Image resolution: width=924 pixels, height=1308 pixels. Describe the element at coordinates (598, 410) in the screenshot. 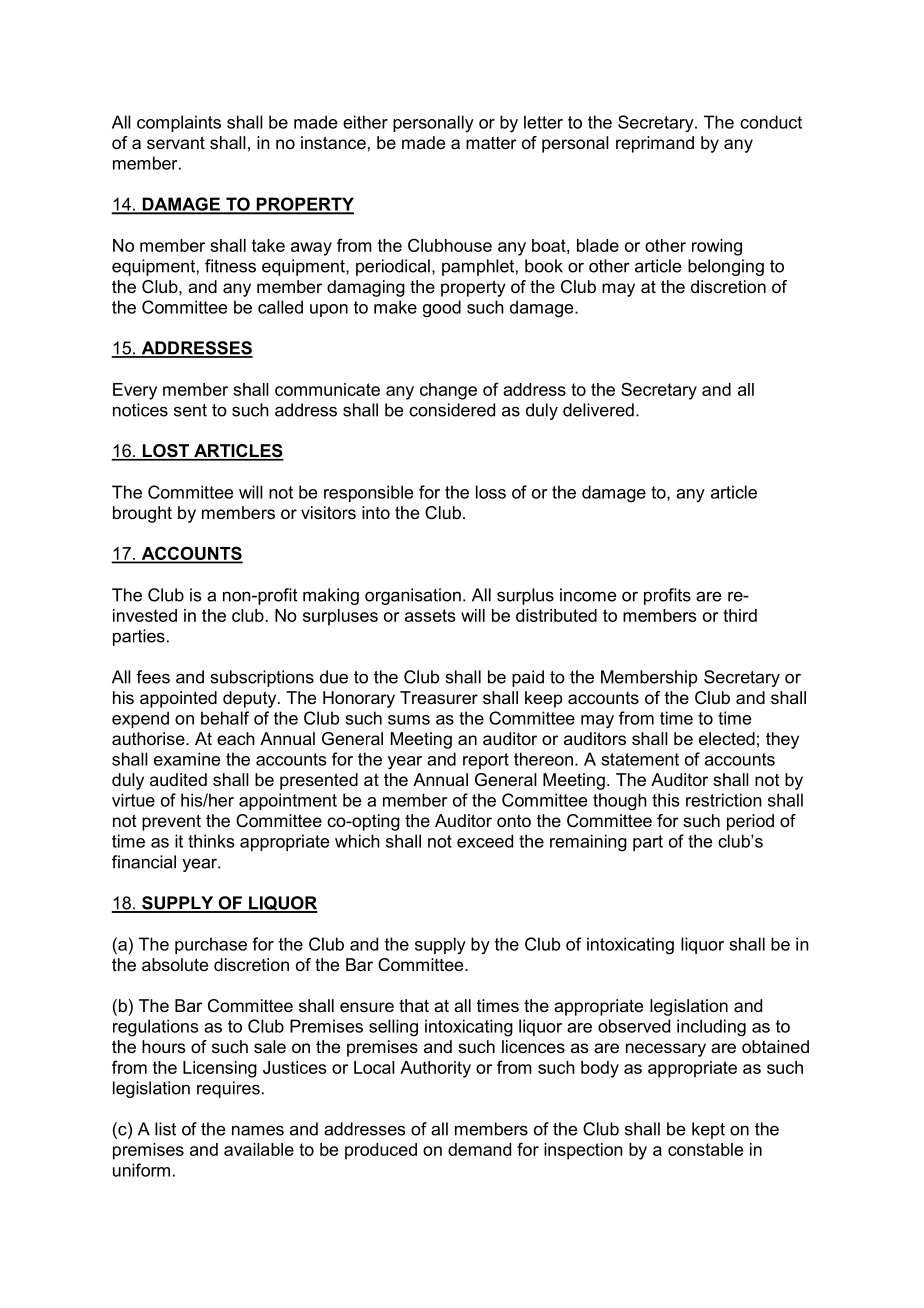

I see `delivered` at that location.
